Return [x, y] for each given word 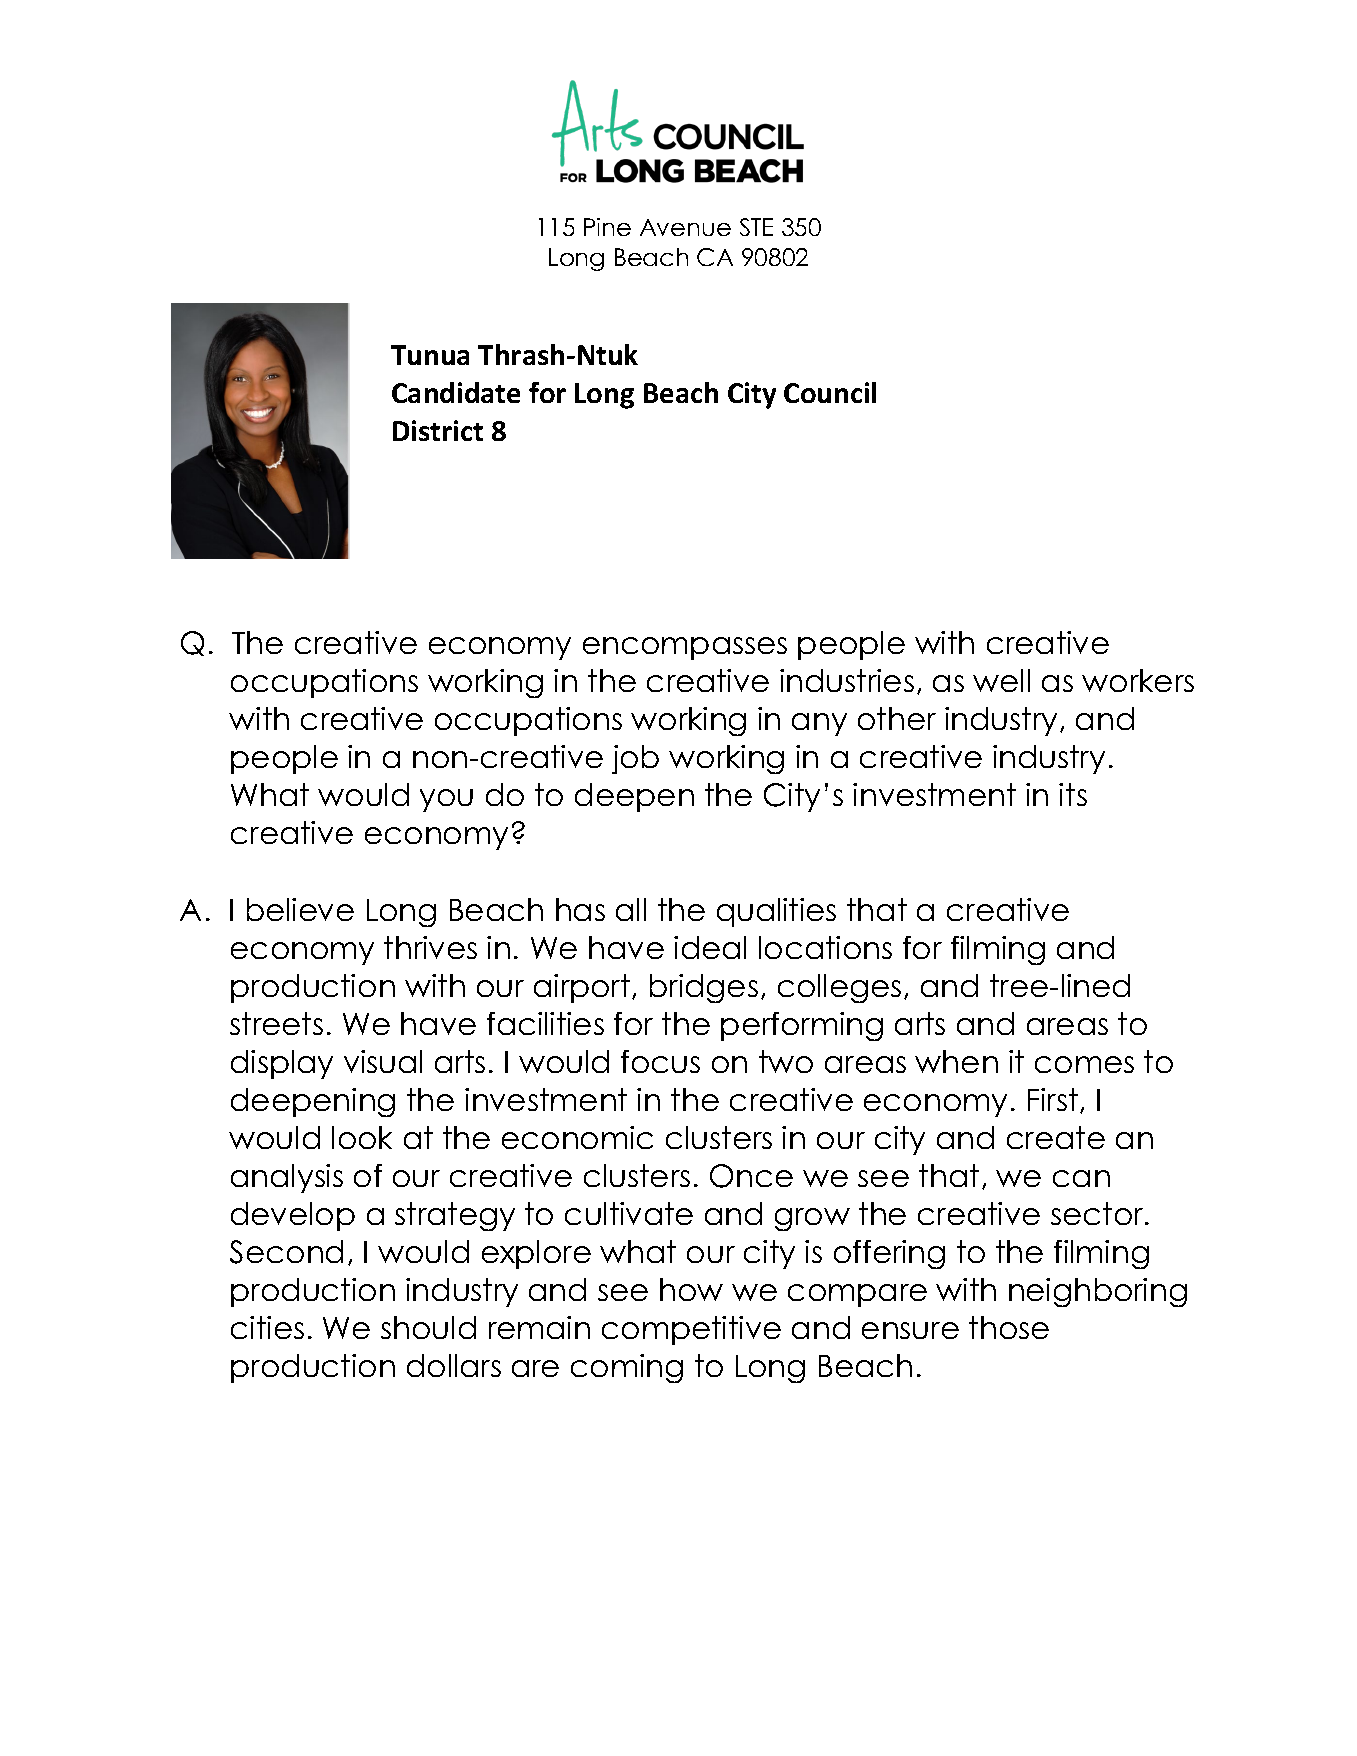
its [1073, 794]
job [635, 759]
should [428, 1327]
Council [830, 392]
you [446, 800]
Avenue [685, 227]
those [1009, 1327]
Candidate [456, 392]
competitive [691, 1330]
